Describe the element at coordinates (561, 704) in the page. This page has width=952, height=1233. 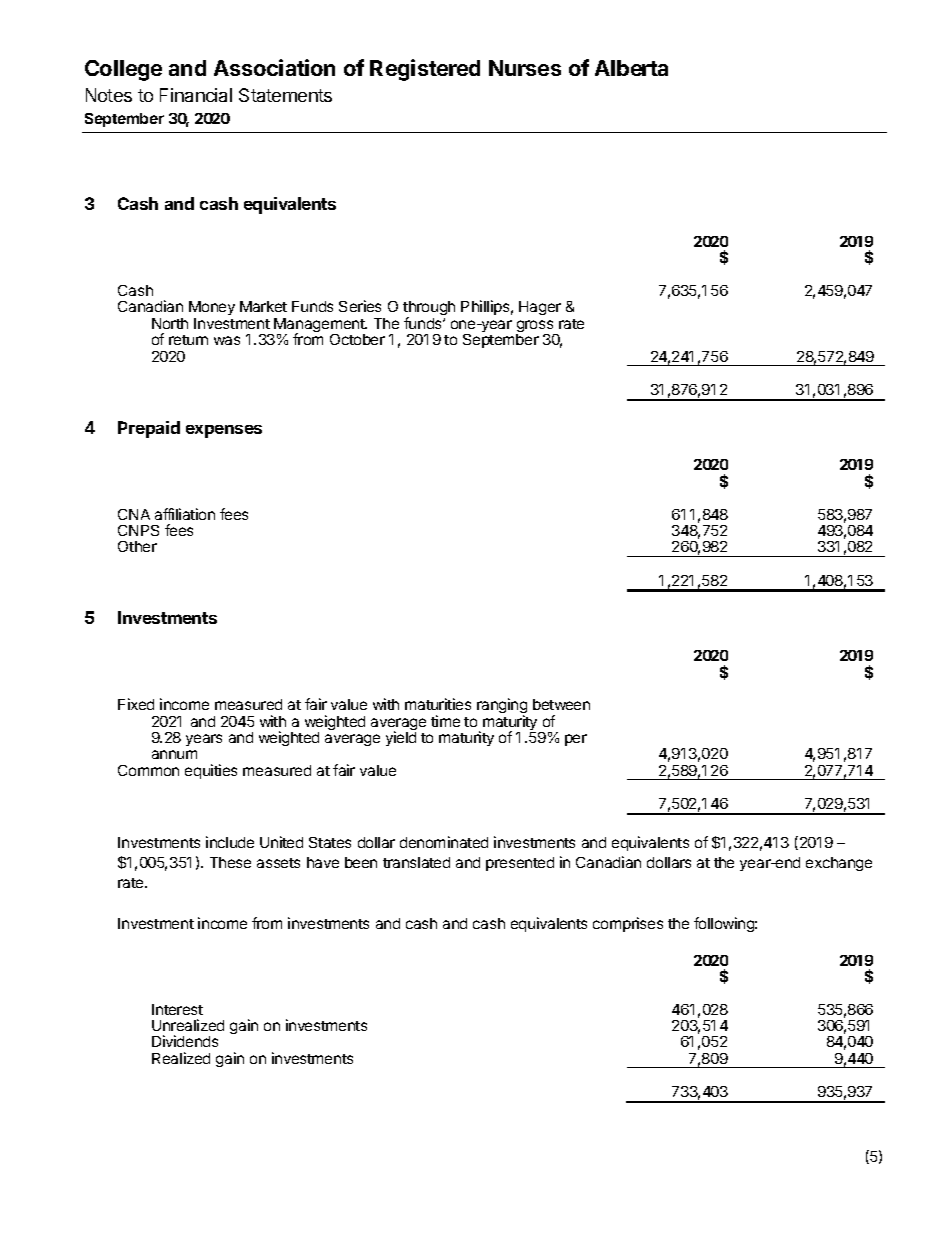
I see `between` at that location.
